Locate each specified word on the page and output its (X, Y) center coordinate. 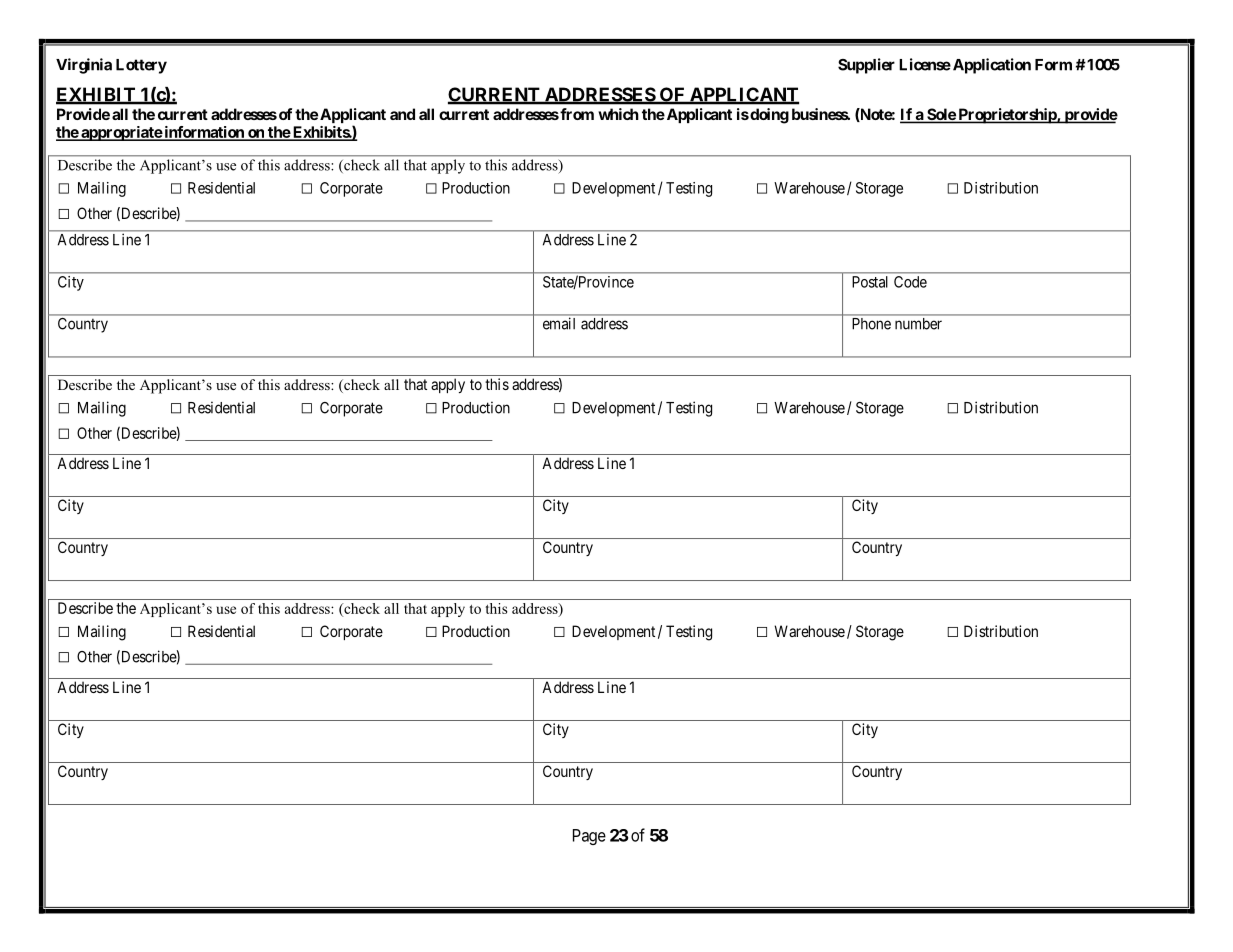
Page (589, 837)
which (618, 114)
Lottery (141, 66)
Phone (872, 324)
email (559, 324)
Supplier (866, 66)
